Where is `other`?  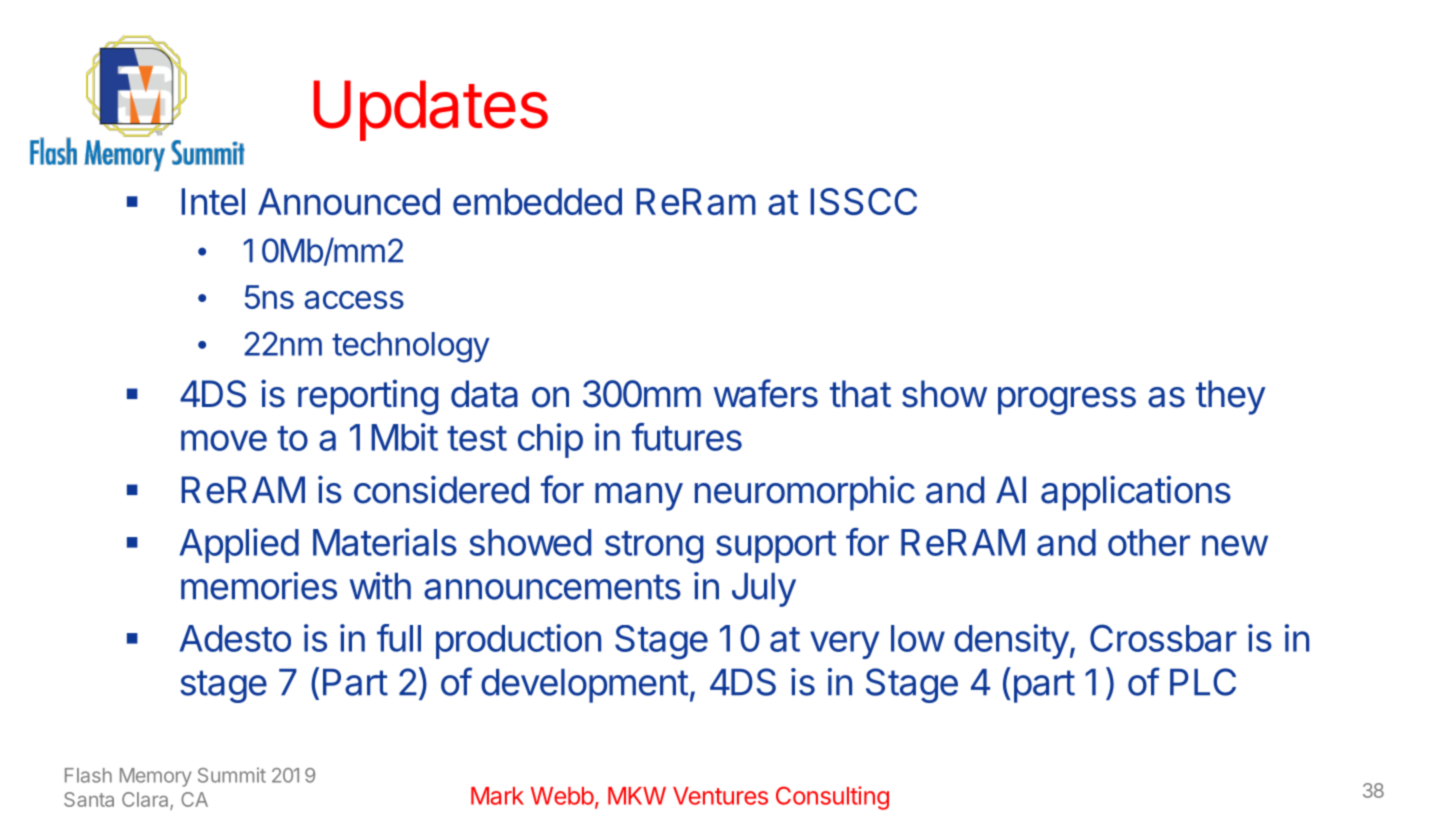 other is located at coordinates (1149, 542).
